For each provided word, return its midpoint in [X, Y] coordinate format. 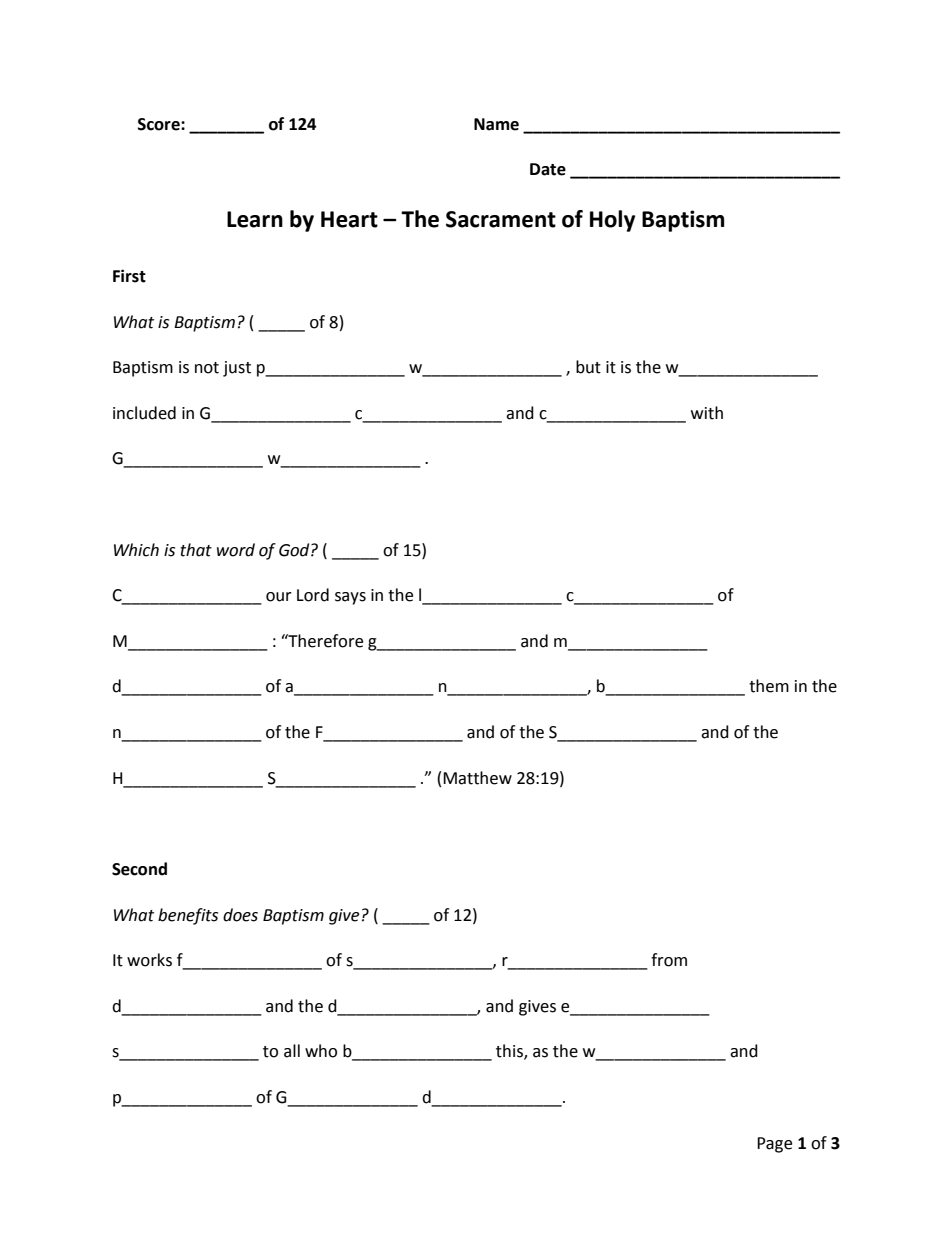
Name [496, 124]
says [350, 598]
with [707, 413]
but [588, 367]
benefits [188, 916]
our [279, 597]
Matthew [477, 778]
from [669, 960]
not [207, 368]
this [510, 1052]
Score [160, 124]
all [292, 1051]
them [769, 686]
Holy [612, 221]
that [196, 550]
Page [774, 1145]
